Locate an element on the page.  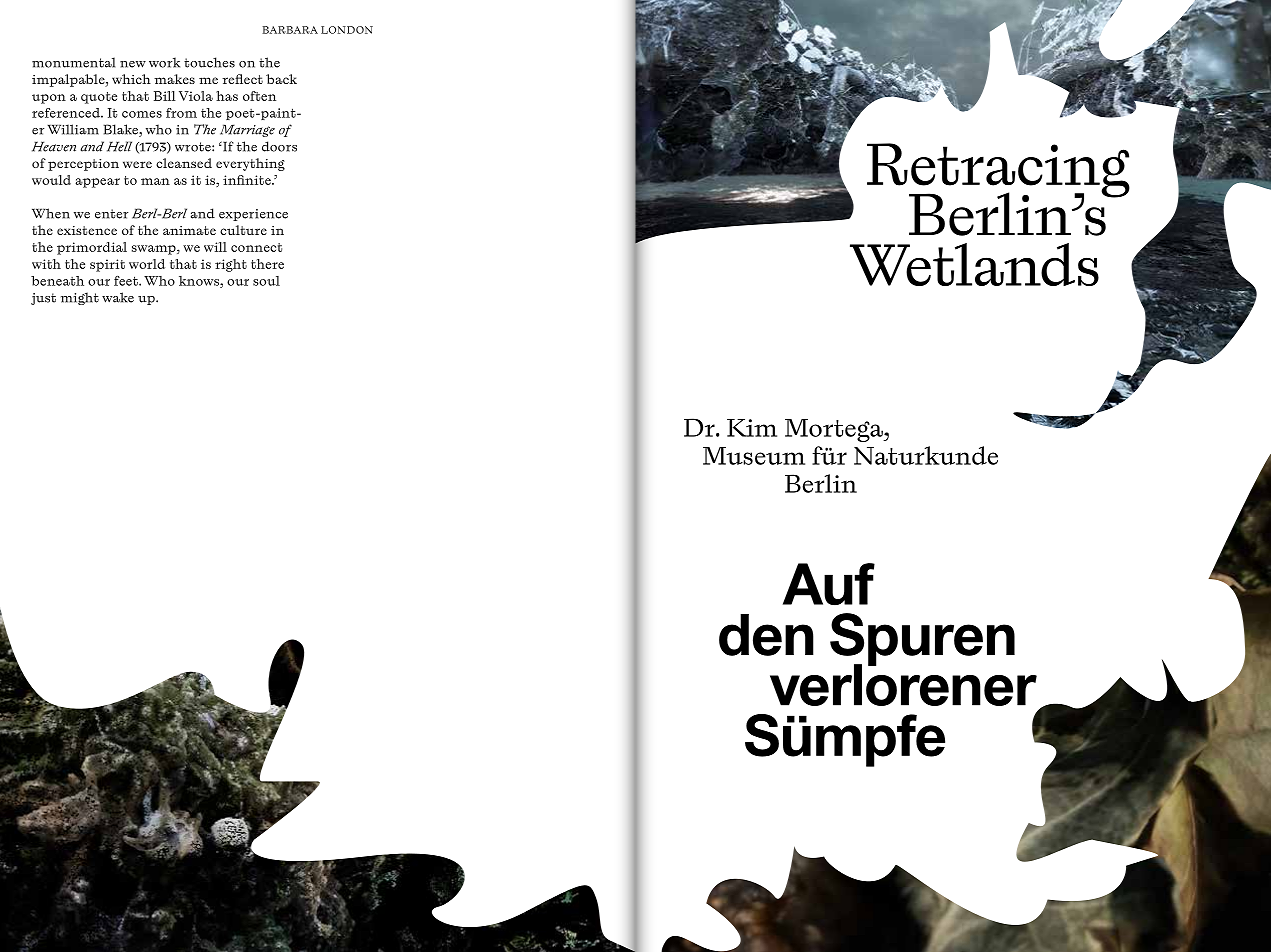
Museum is located at coordinates (754, 456).
